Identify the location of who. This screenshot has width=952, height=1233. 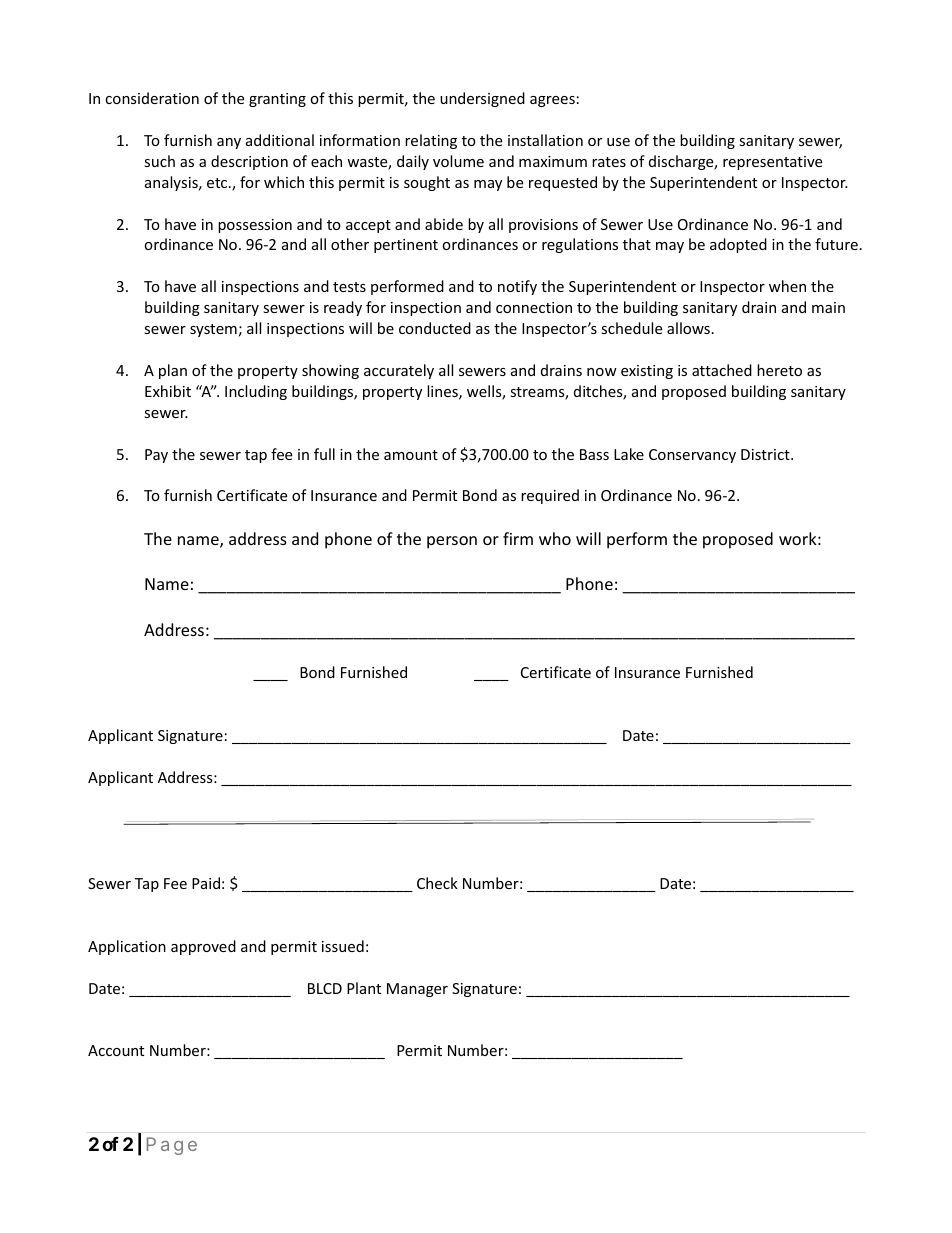
(555, 538).
